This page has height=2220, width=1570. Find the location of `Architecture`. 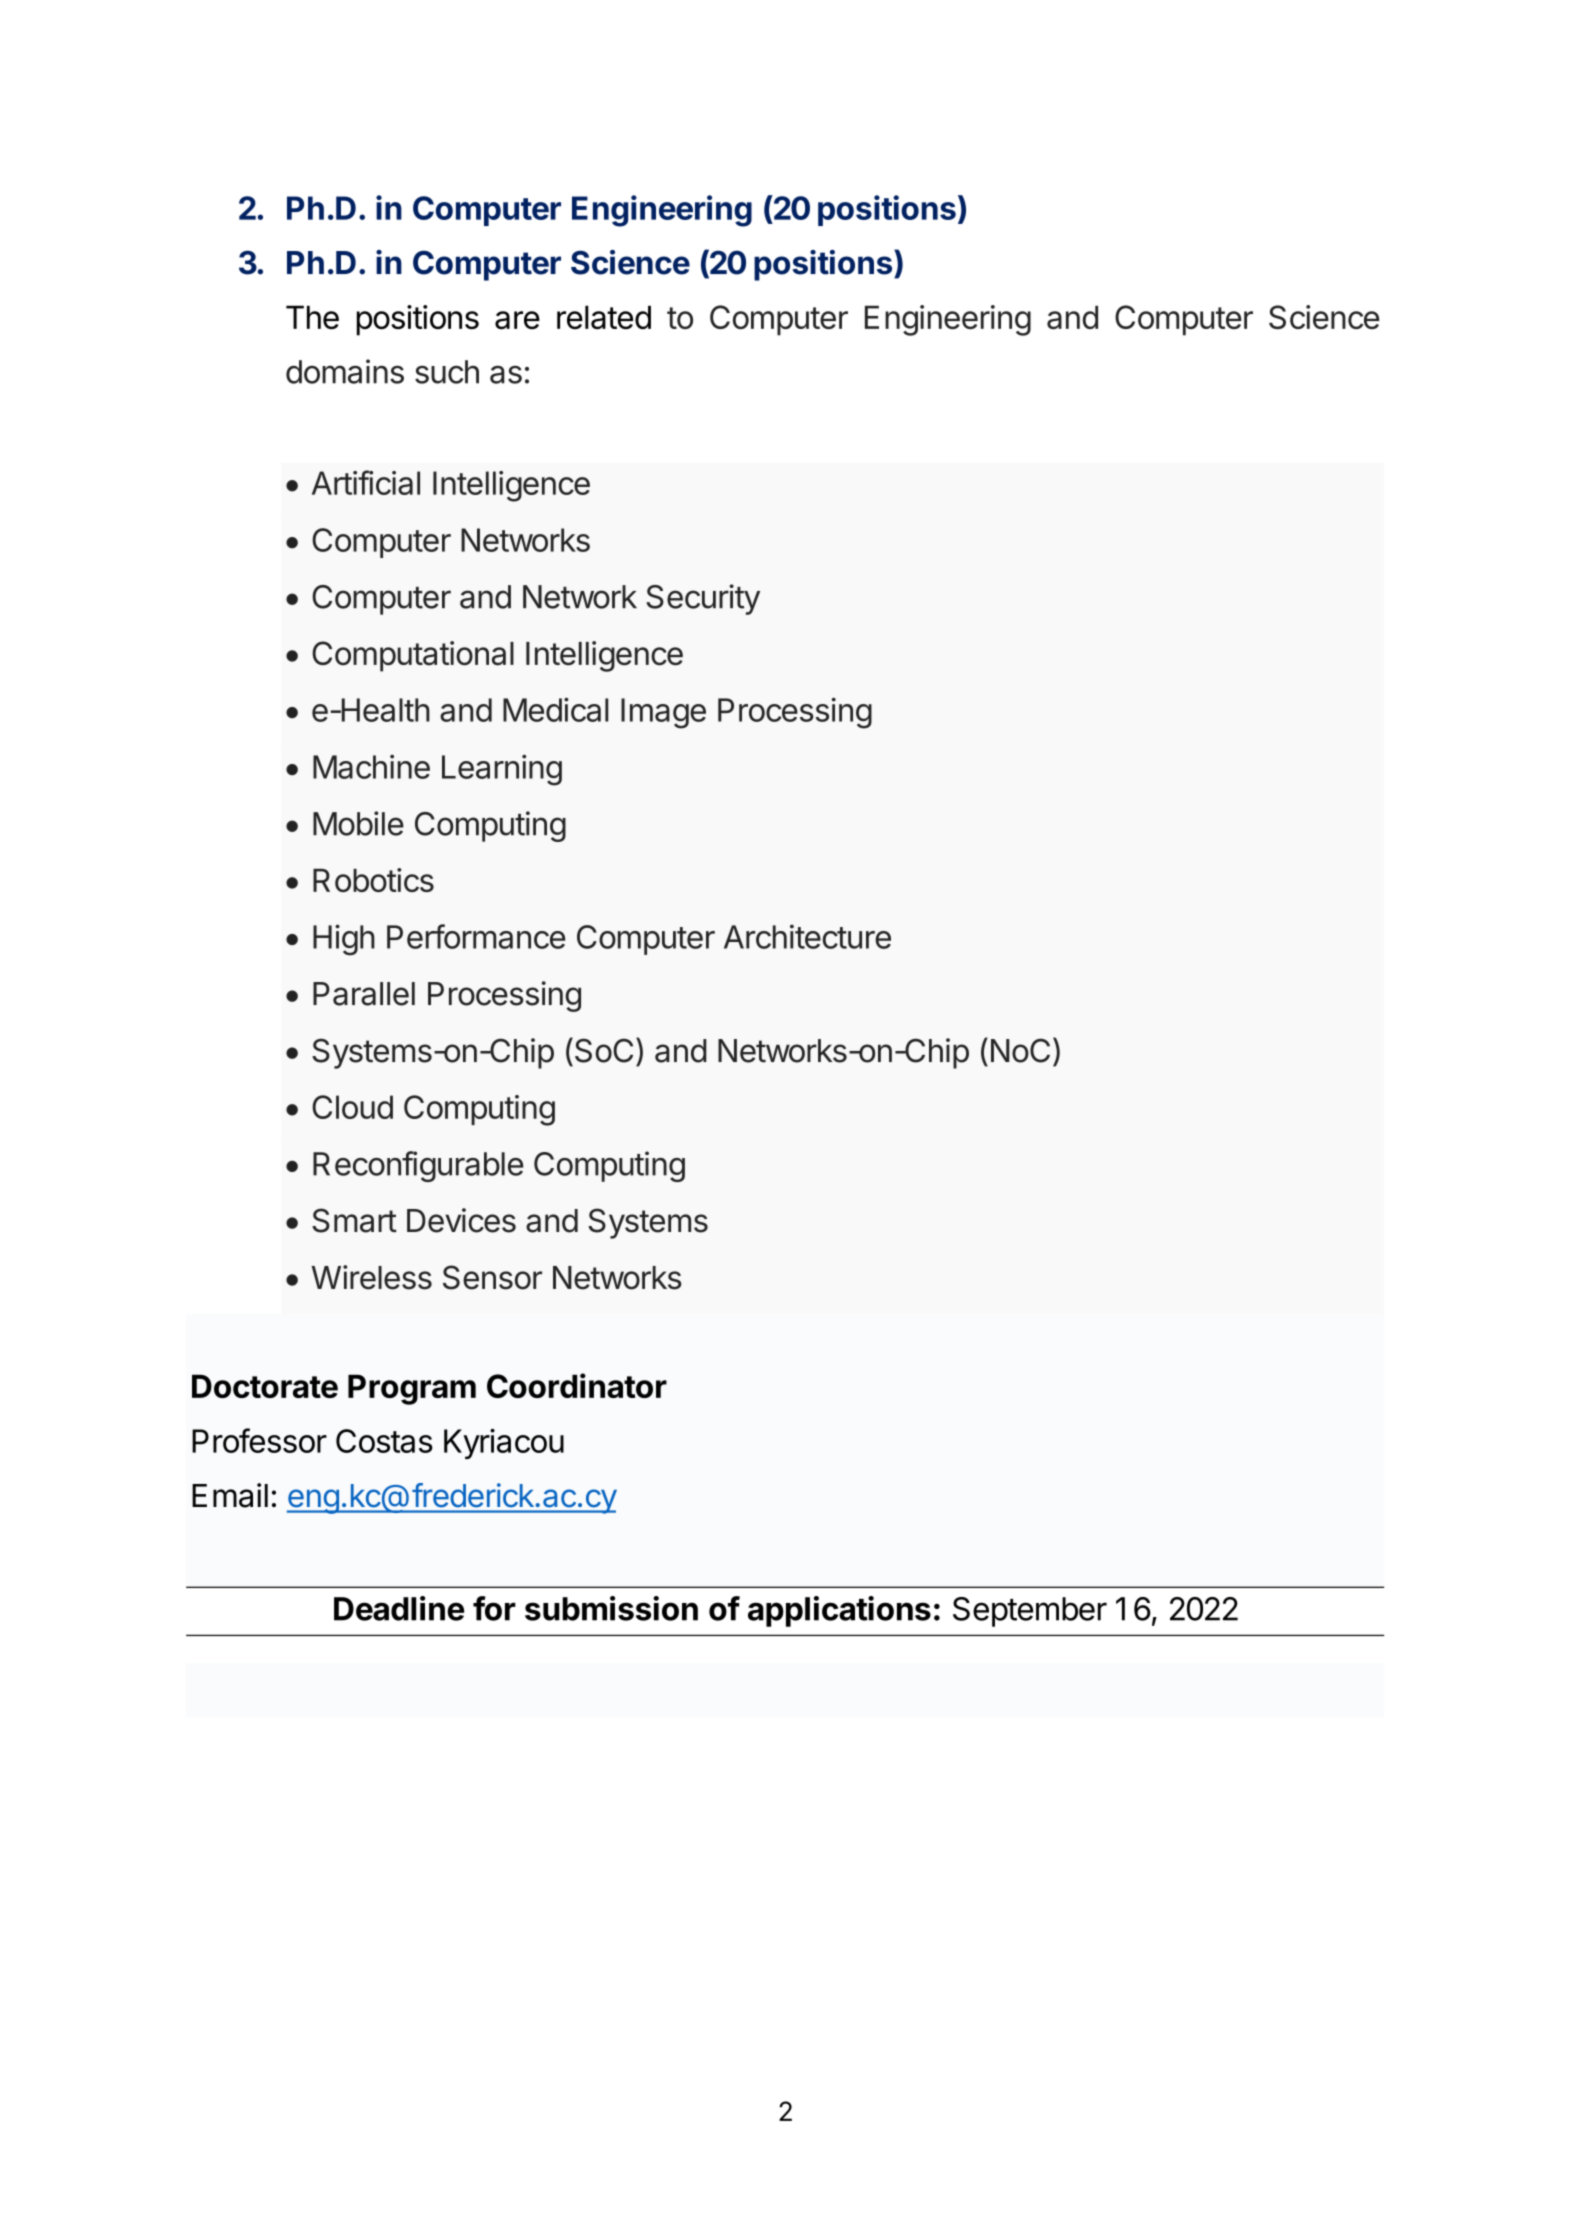

Architecture is located at coordinates (807, 936).
